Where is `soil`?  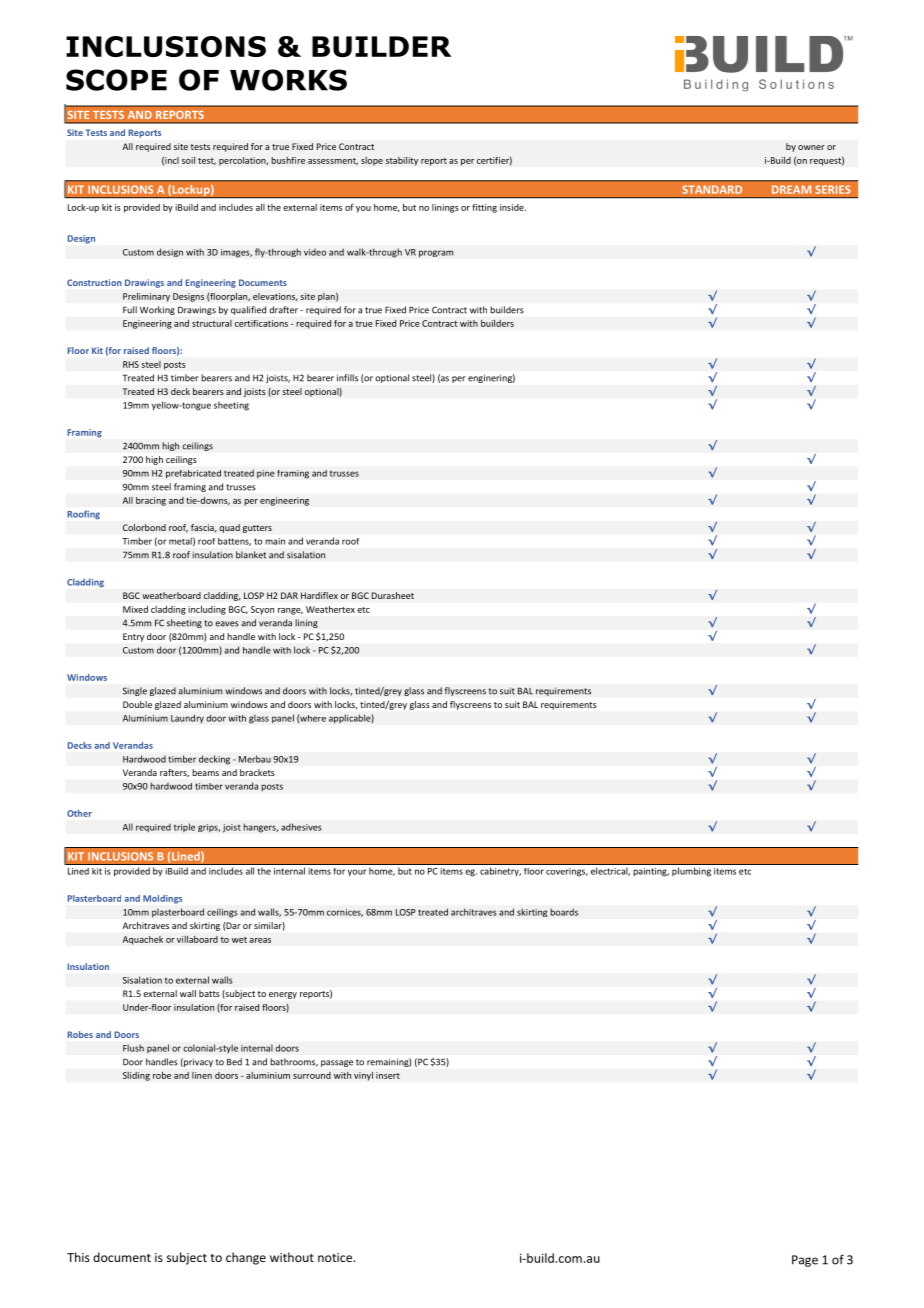
soil is located at coordinates (188, 160).
